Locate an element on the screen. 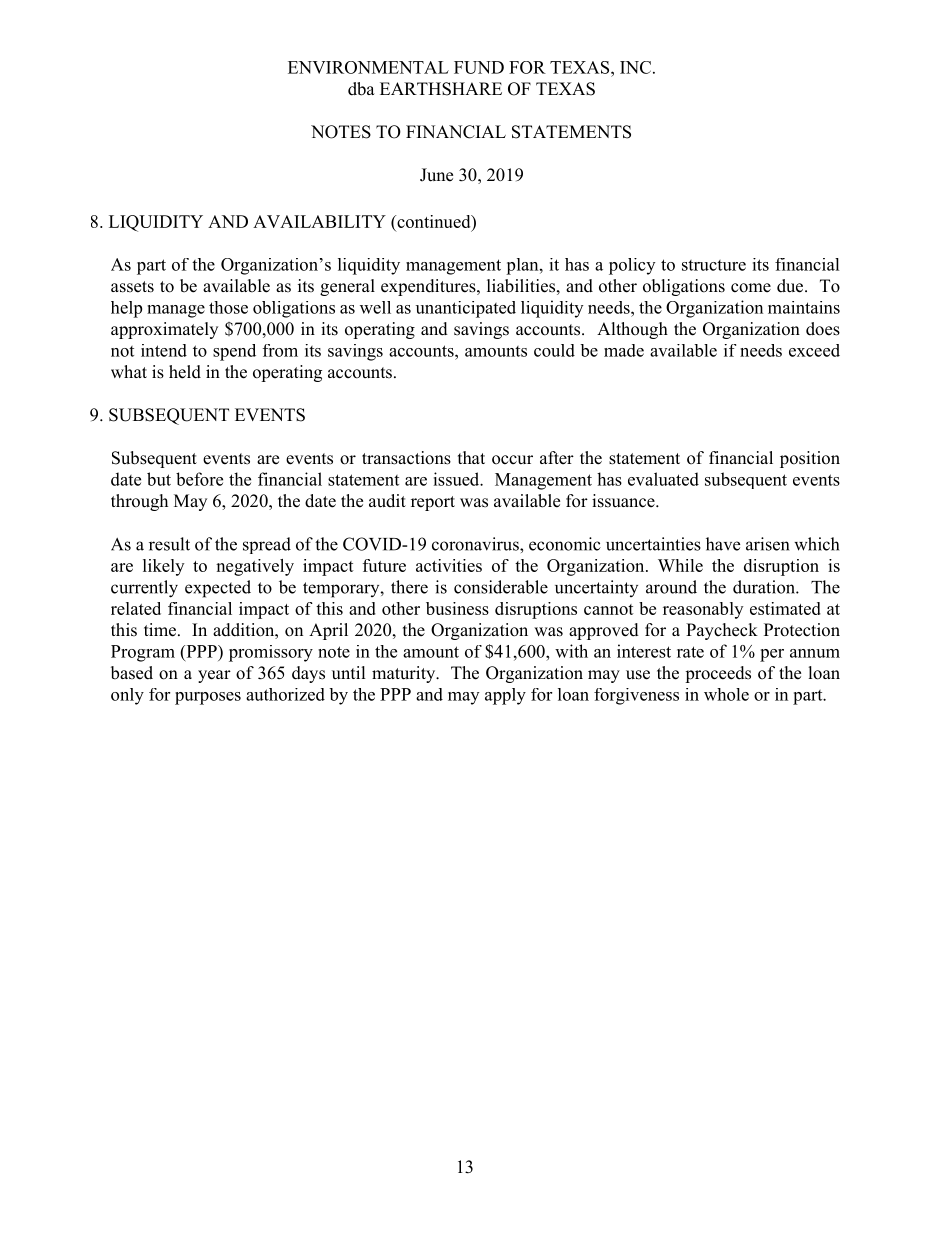  evaluated is located at coordinates (663, 479).
